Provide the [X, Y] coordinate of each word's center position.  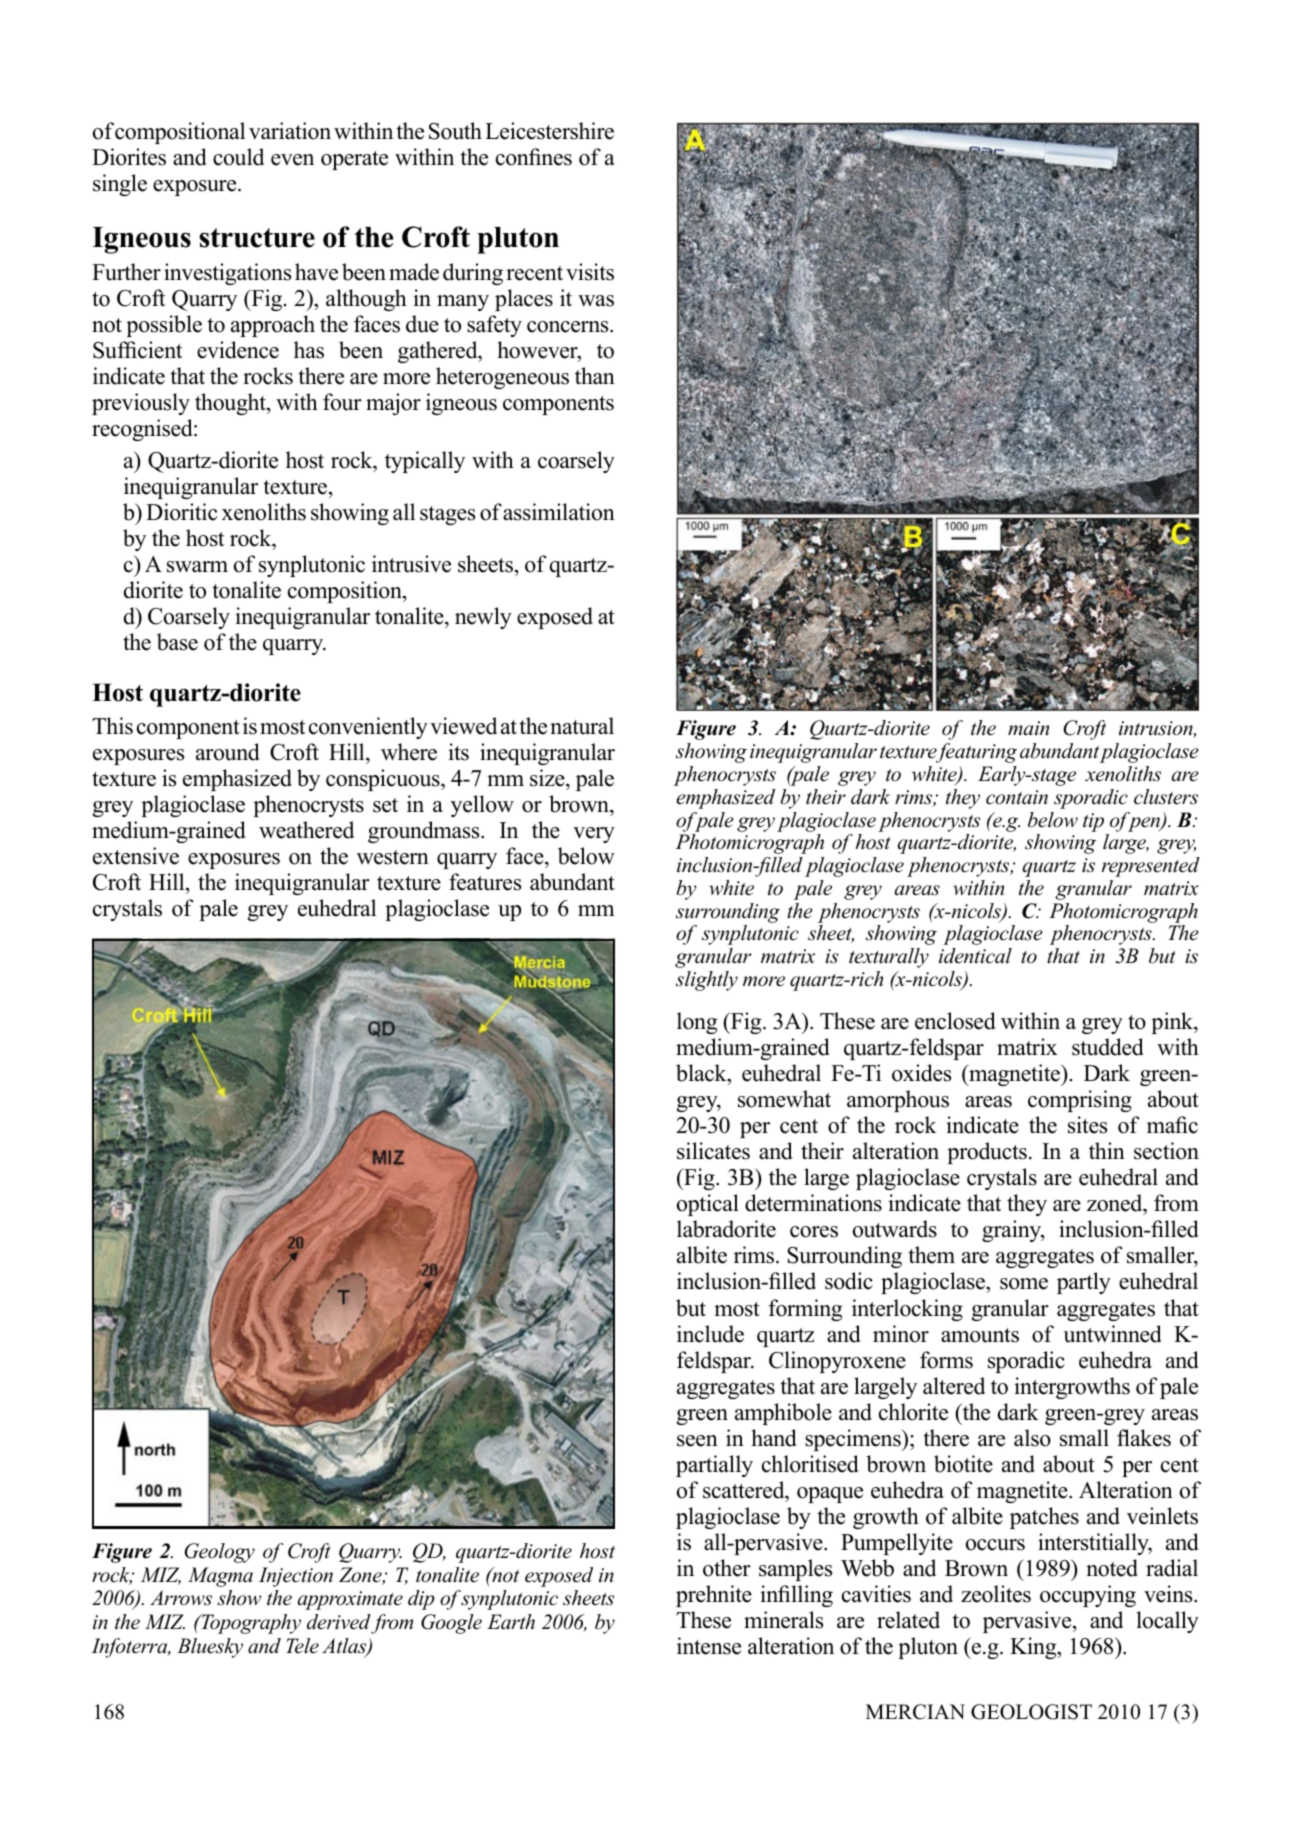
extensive [136, 856]
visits [590, 272]
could [238, 157]
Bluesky [210, 1648]
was [596, 301]
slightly [707, 981]
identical [975, 956]
